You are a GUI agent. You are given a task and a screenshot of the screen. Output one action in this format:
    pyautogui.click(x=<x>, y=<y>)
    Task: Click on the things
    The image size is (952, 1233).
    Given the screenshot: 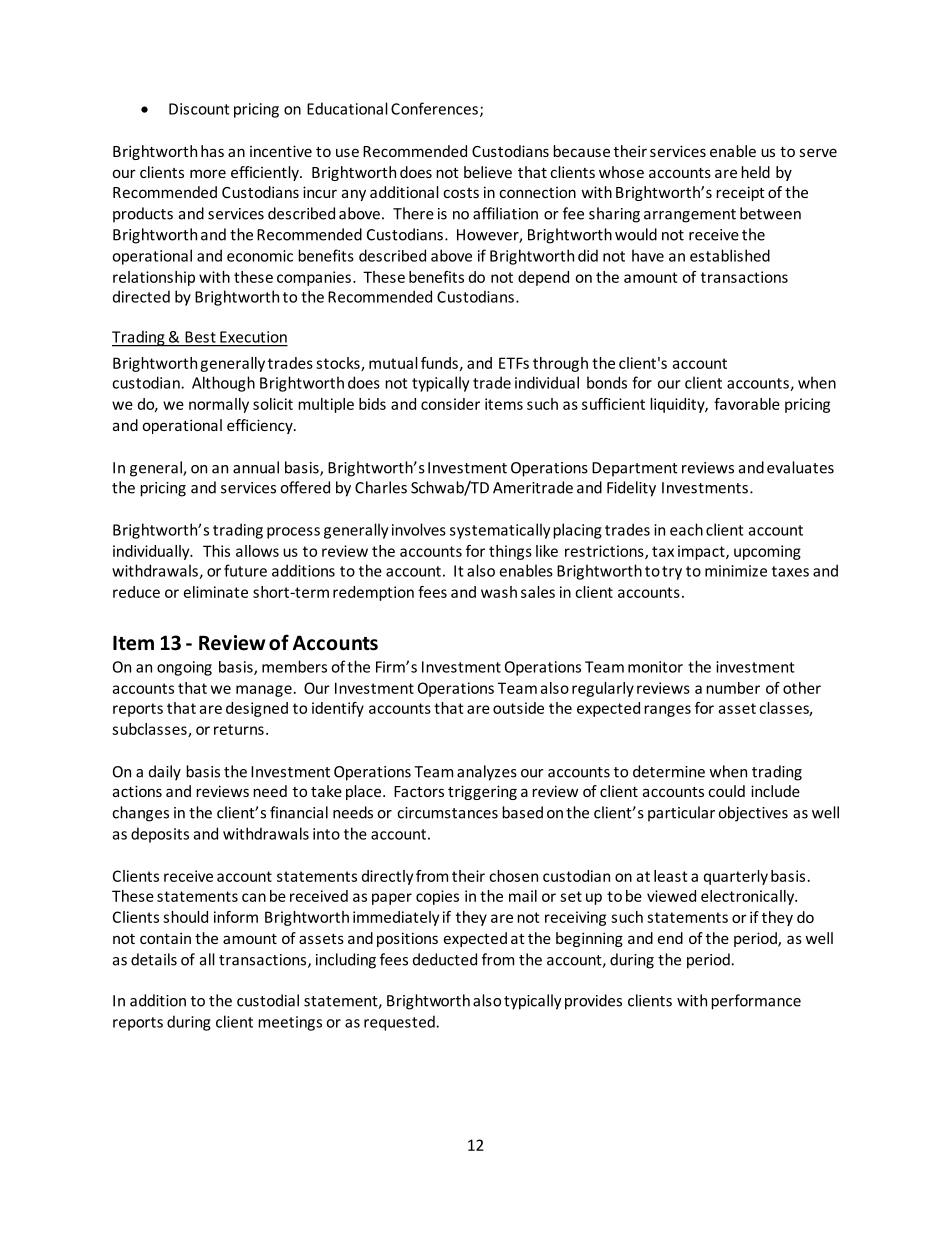 What is the action you would take?
    pyautogui.click(x=510, y=552)
